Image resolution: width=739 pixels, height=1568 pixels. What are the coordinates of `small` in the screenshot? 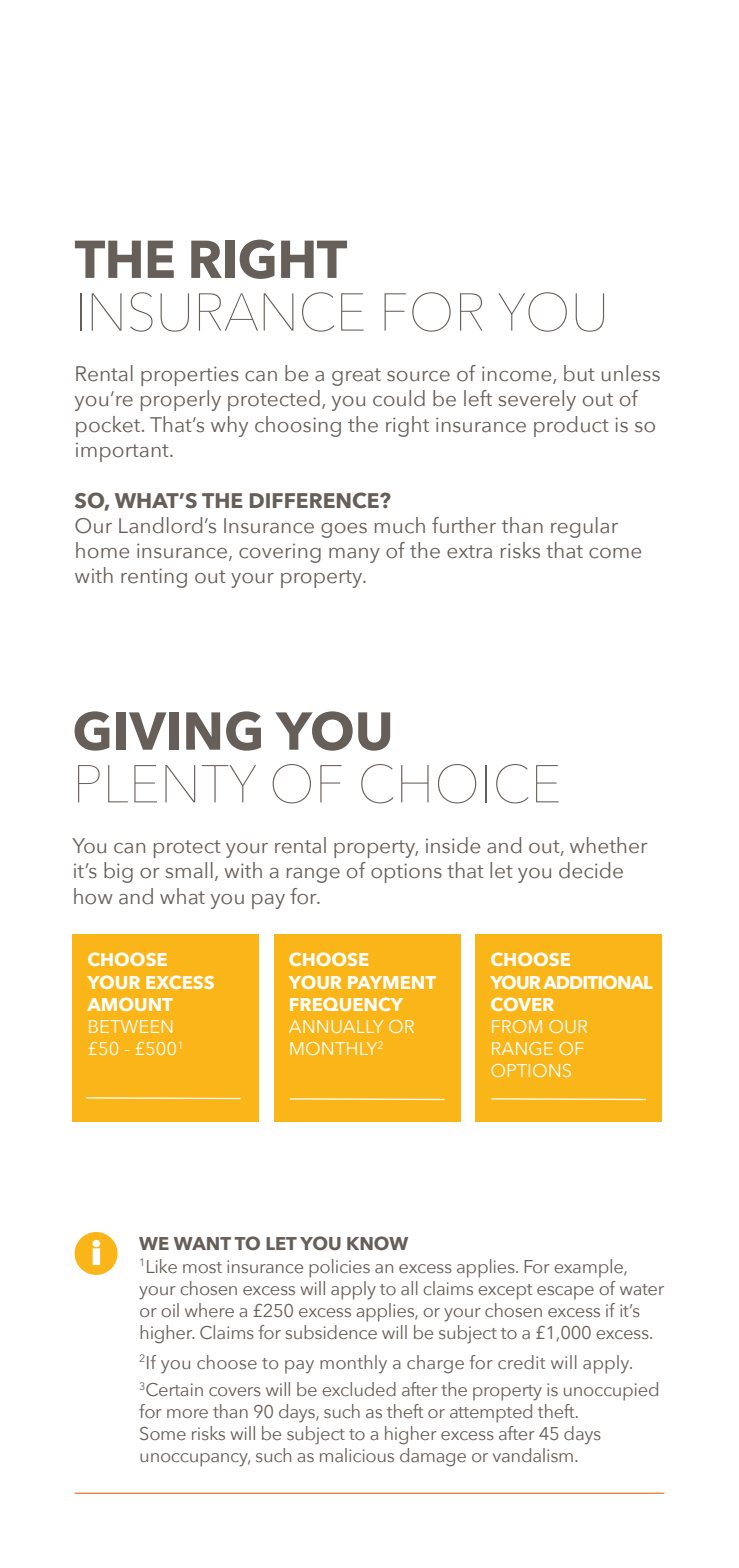 It's located at (189, 870).
